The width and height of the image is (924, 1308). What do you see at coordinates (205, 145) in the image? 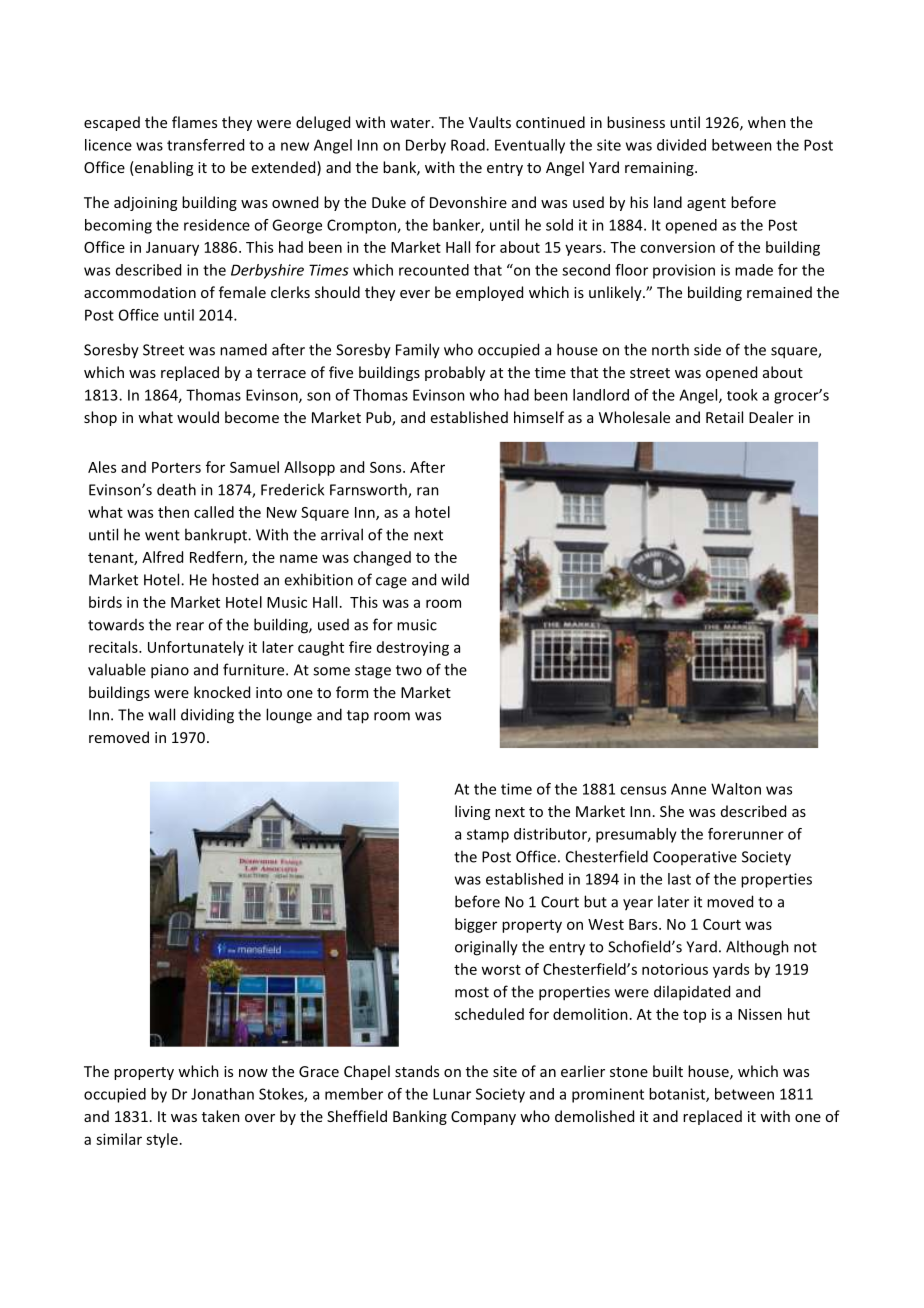
I see `transferred` at bounding box center [205, 145].
